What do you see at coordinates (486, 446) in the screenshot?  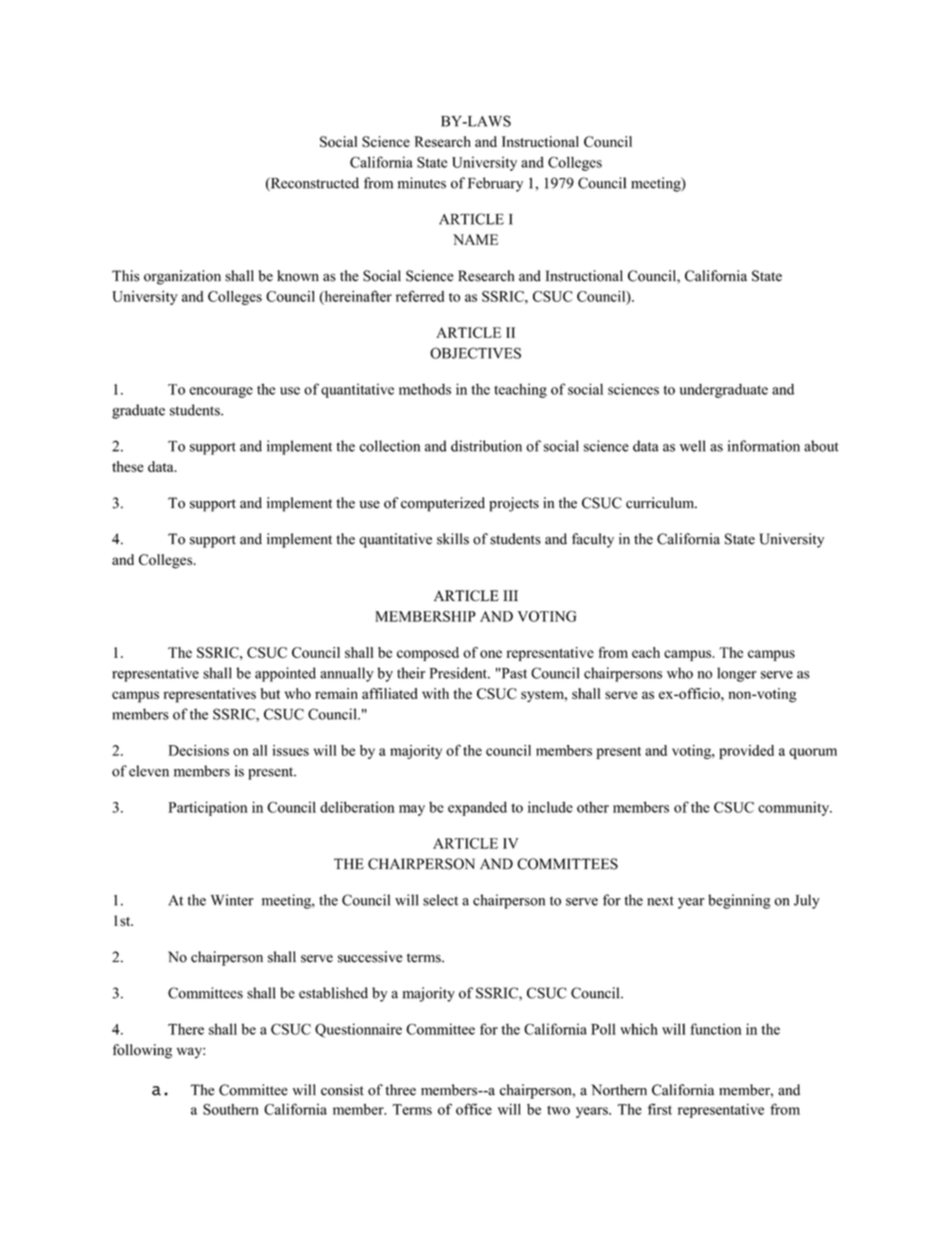 I see `distribution` at bounding box center [486, 446].
